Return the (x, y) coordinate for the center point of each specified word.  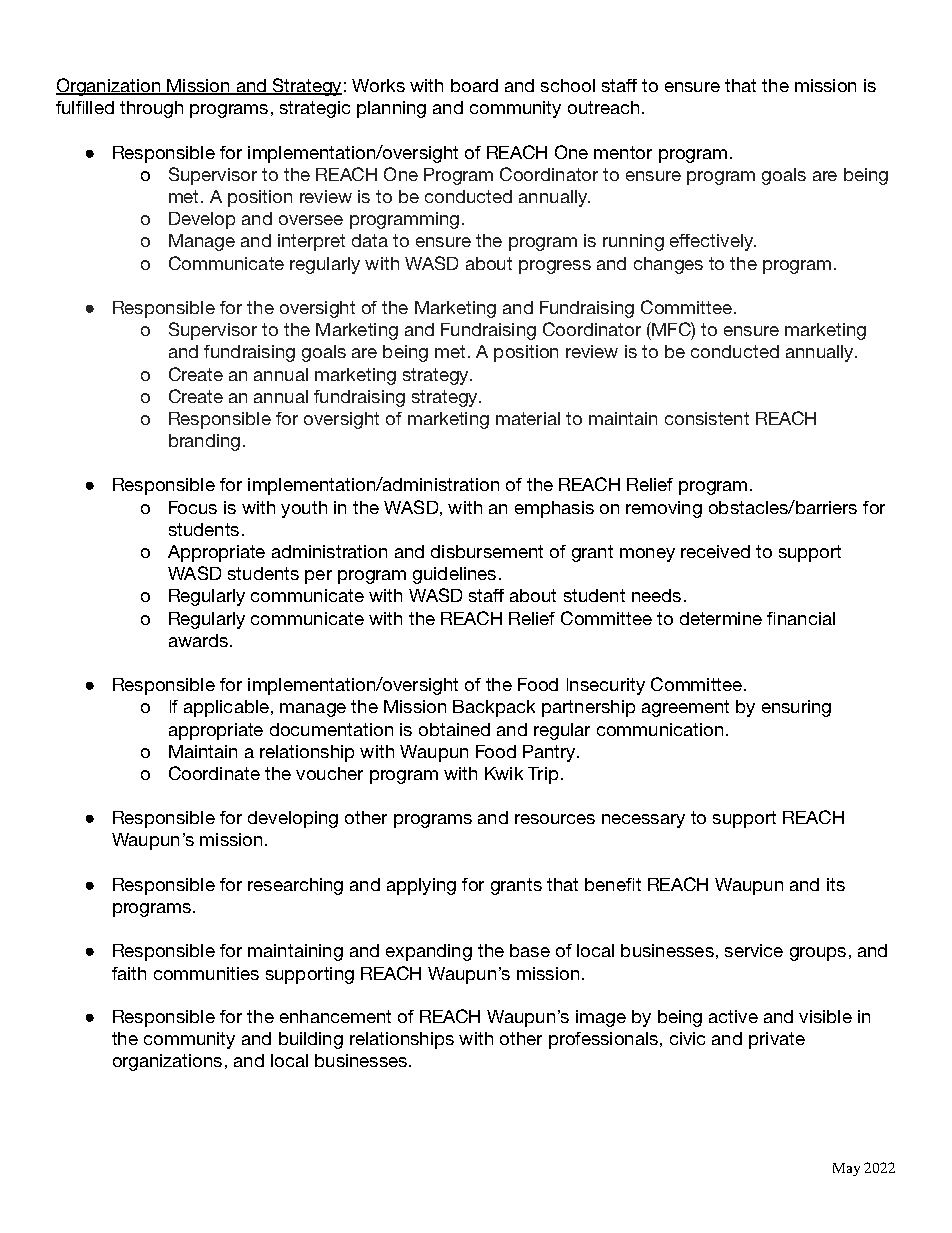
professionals (605, 1040)
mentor (623, 152)
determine (721, 618)
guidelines (454, 575)
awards (198, 640)
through (151, 109)
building (311, 1040)
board (474, 85)
